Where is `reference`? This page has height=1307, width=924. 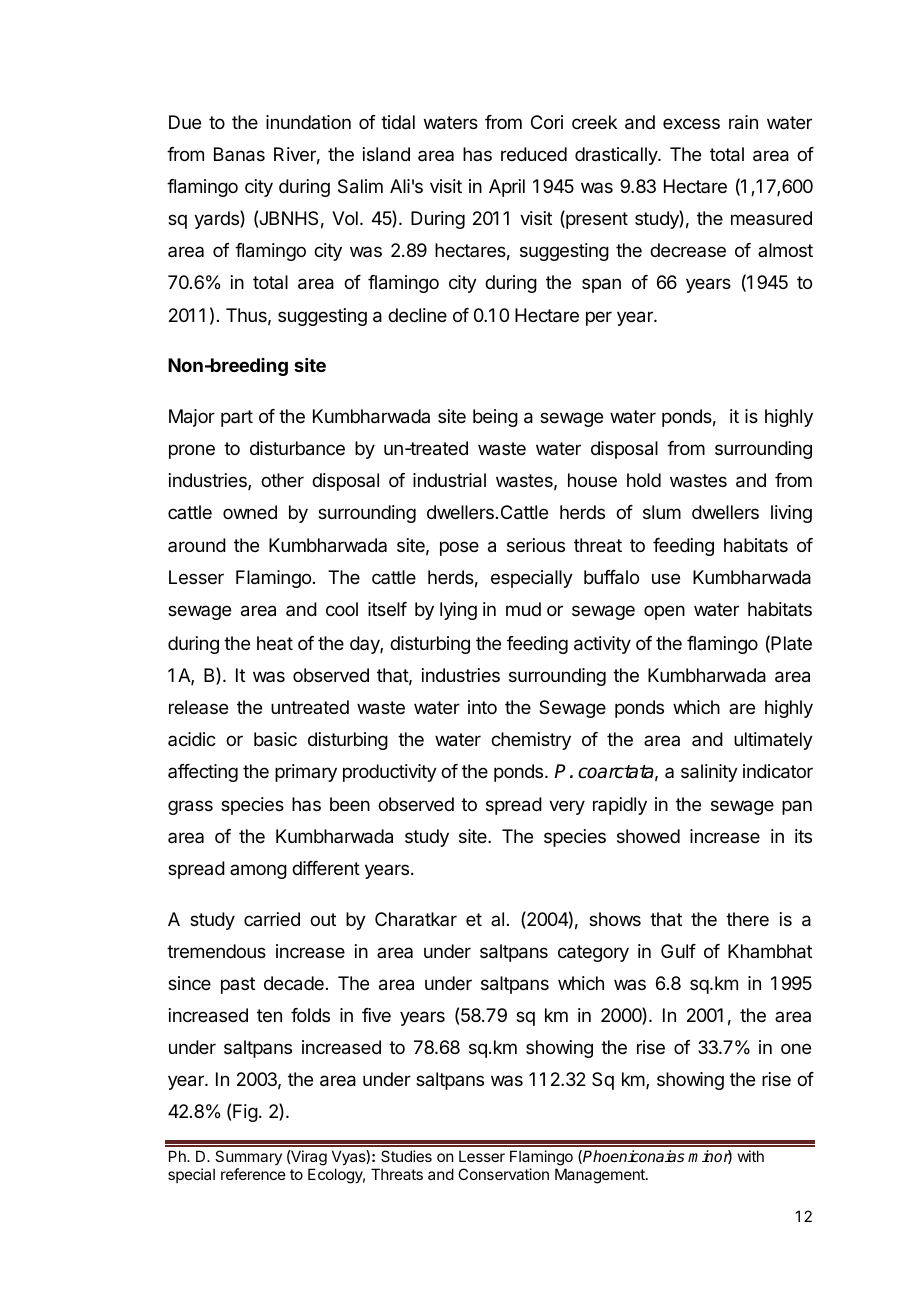 reference is located at coordinates (253, 1174).
